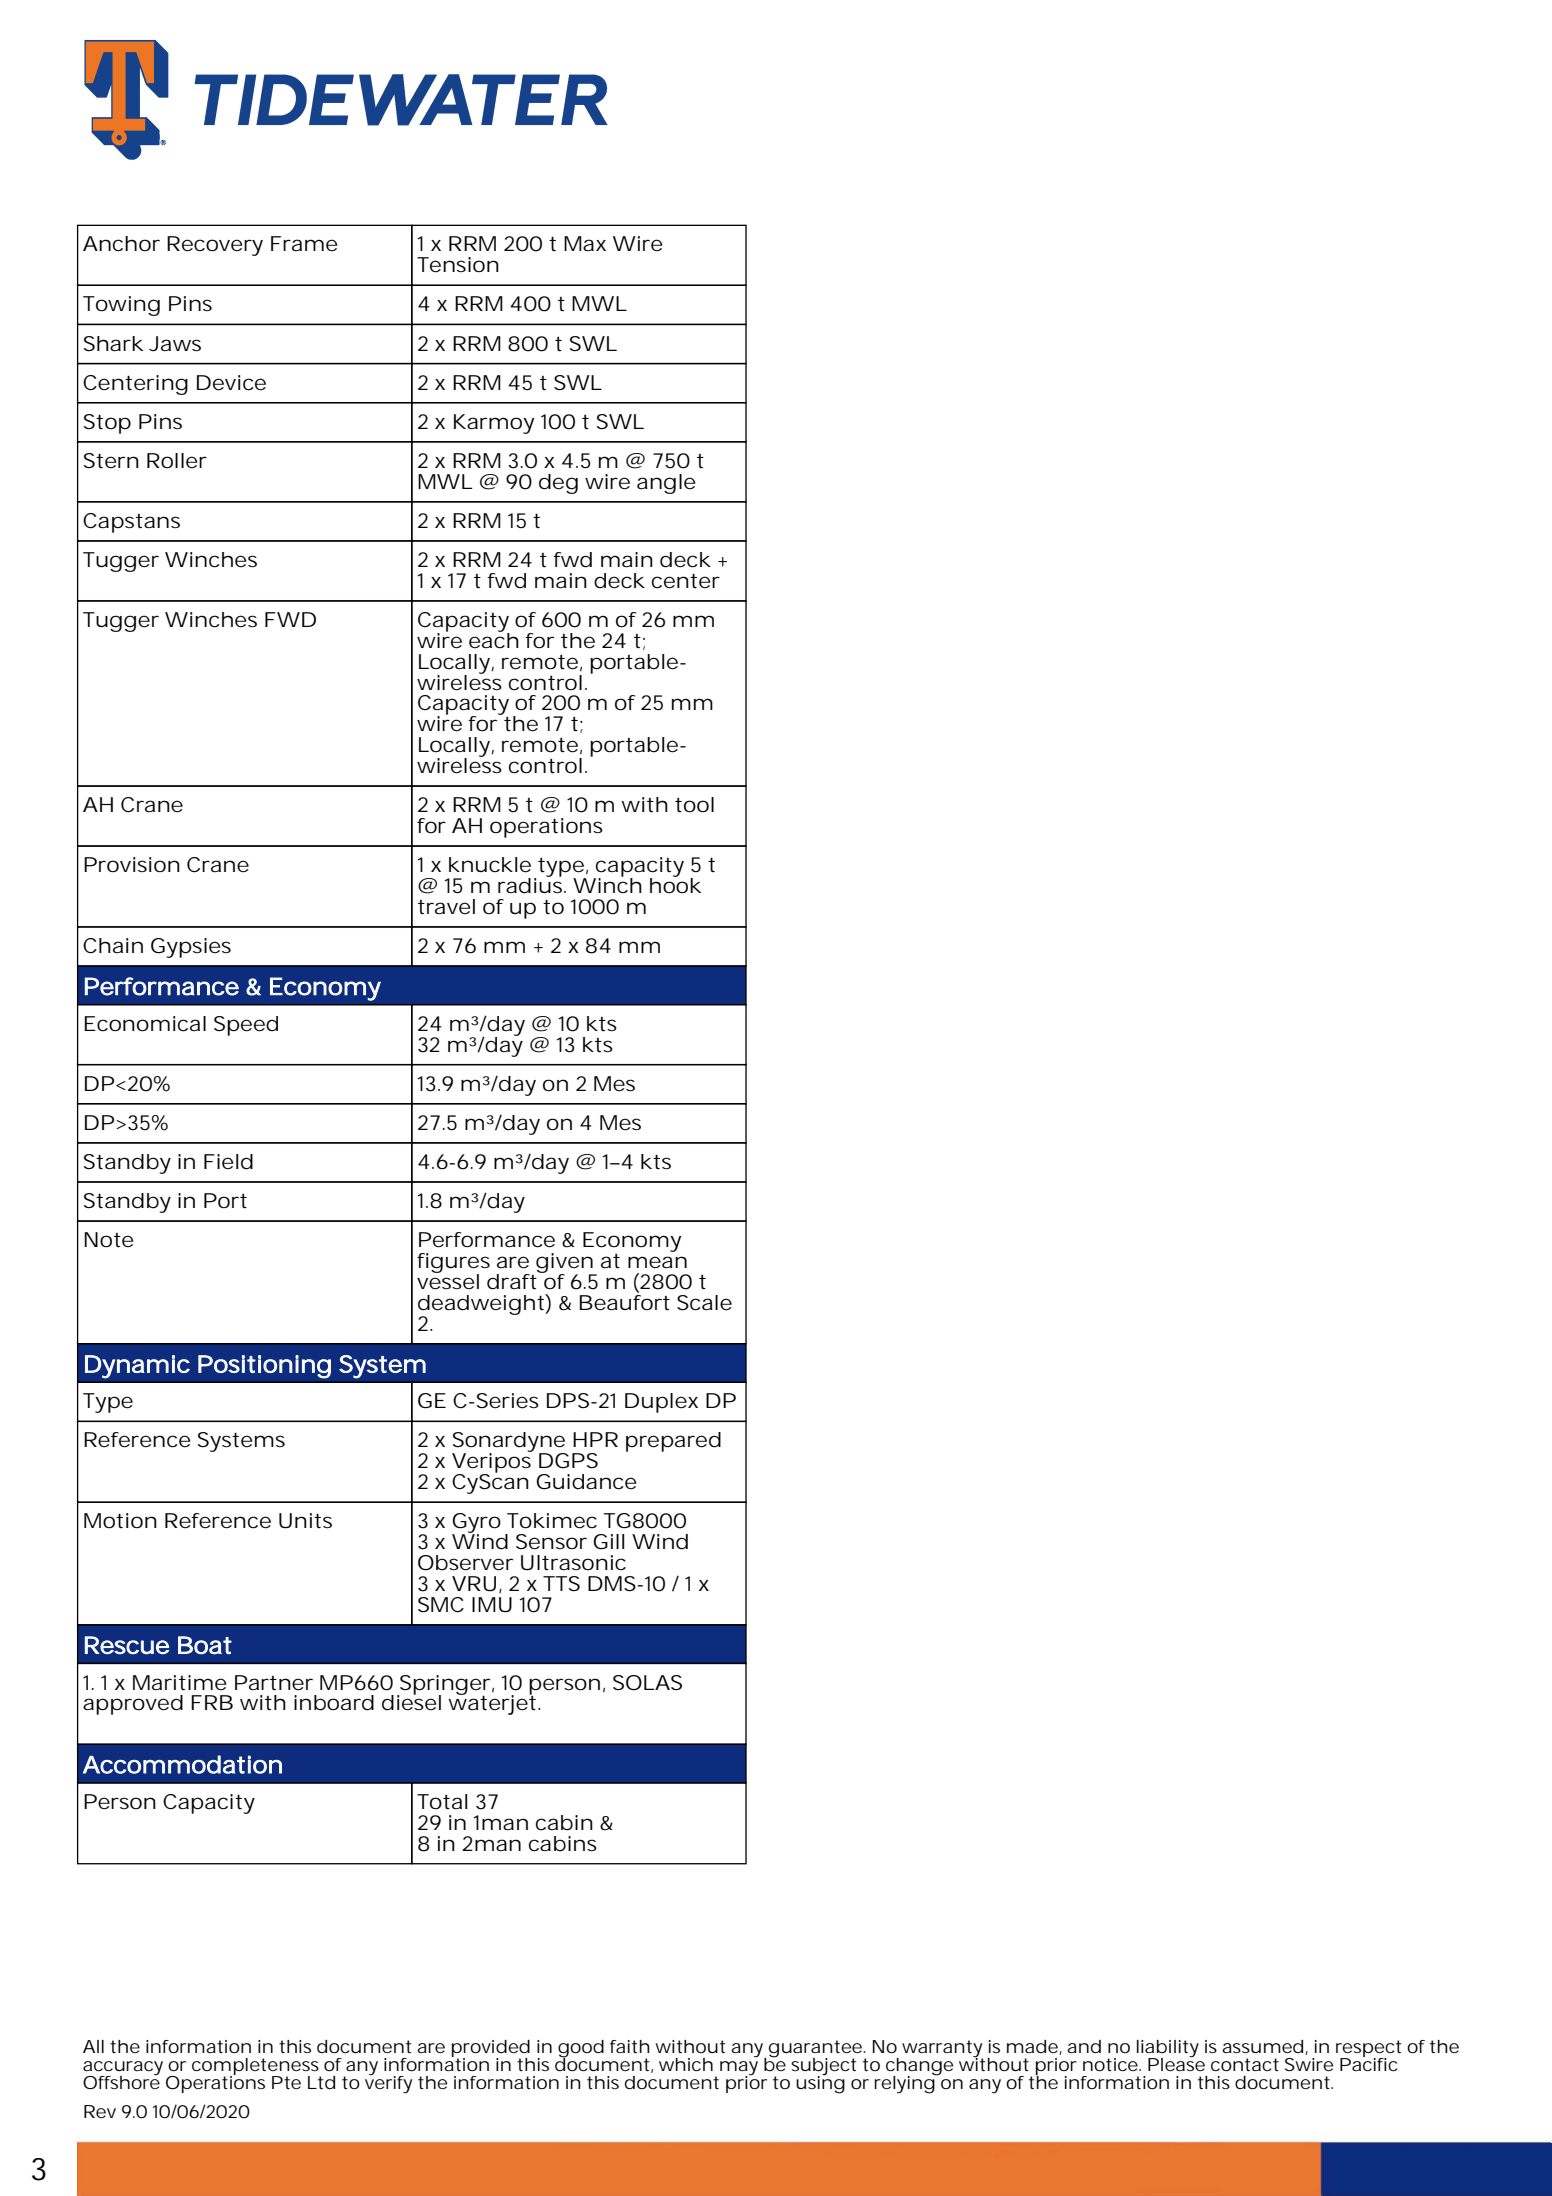 Image resolution: width=1552 pixels, height=2196 pixels. Describe the element at coordinates (704, 1303) in the screenshot. I see `Scale` at that location.
